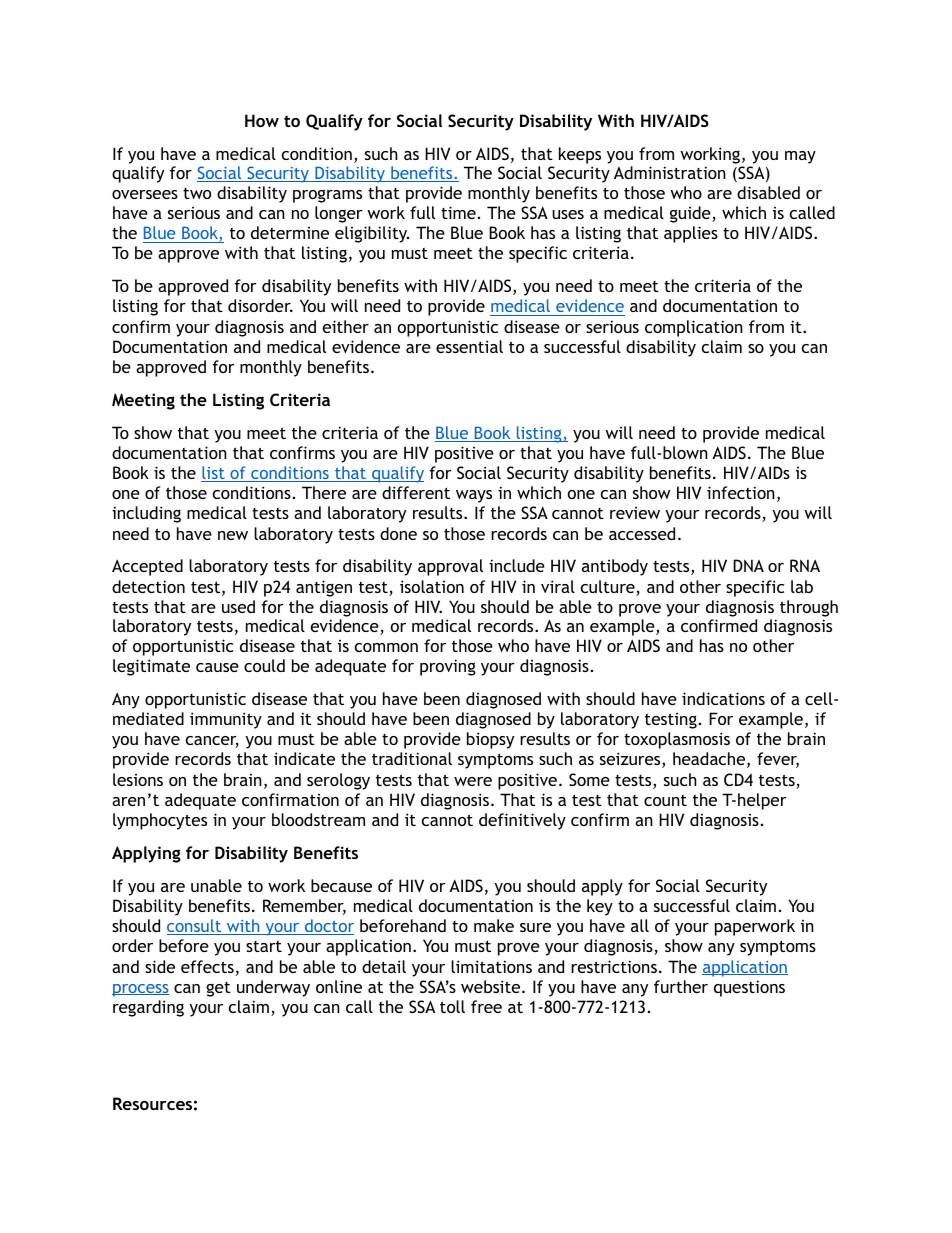  Describe the element at coordinates (490, 740) in the page. I see `biopsy` at that location.
